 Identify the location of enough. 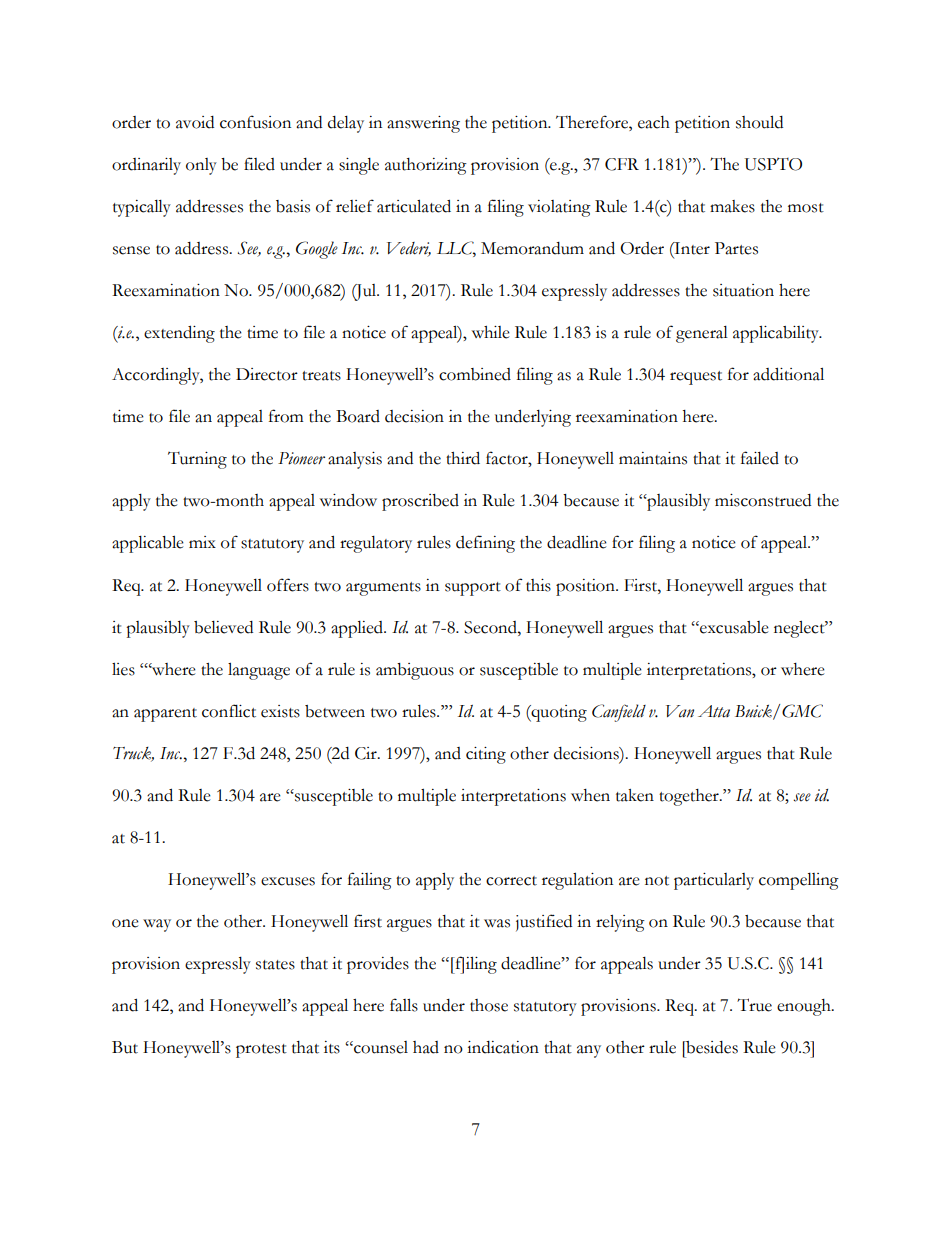
(805, 1007).
